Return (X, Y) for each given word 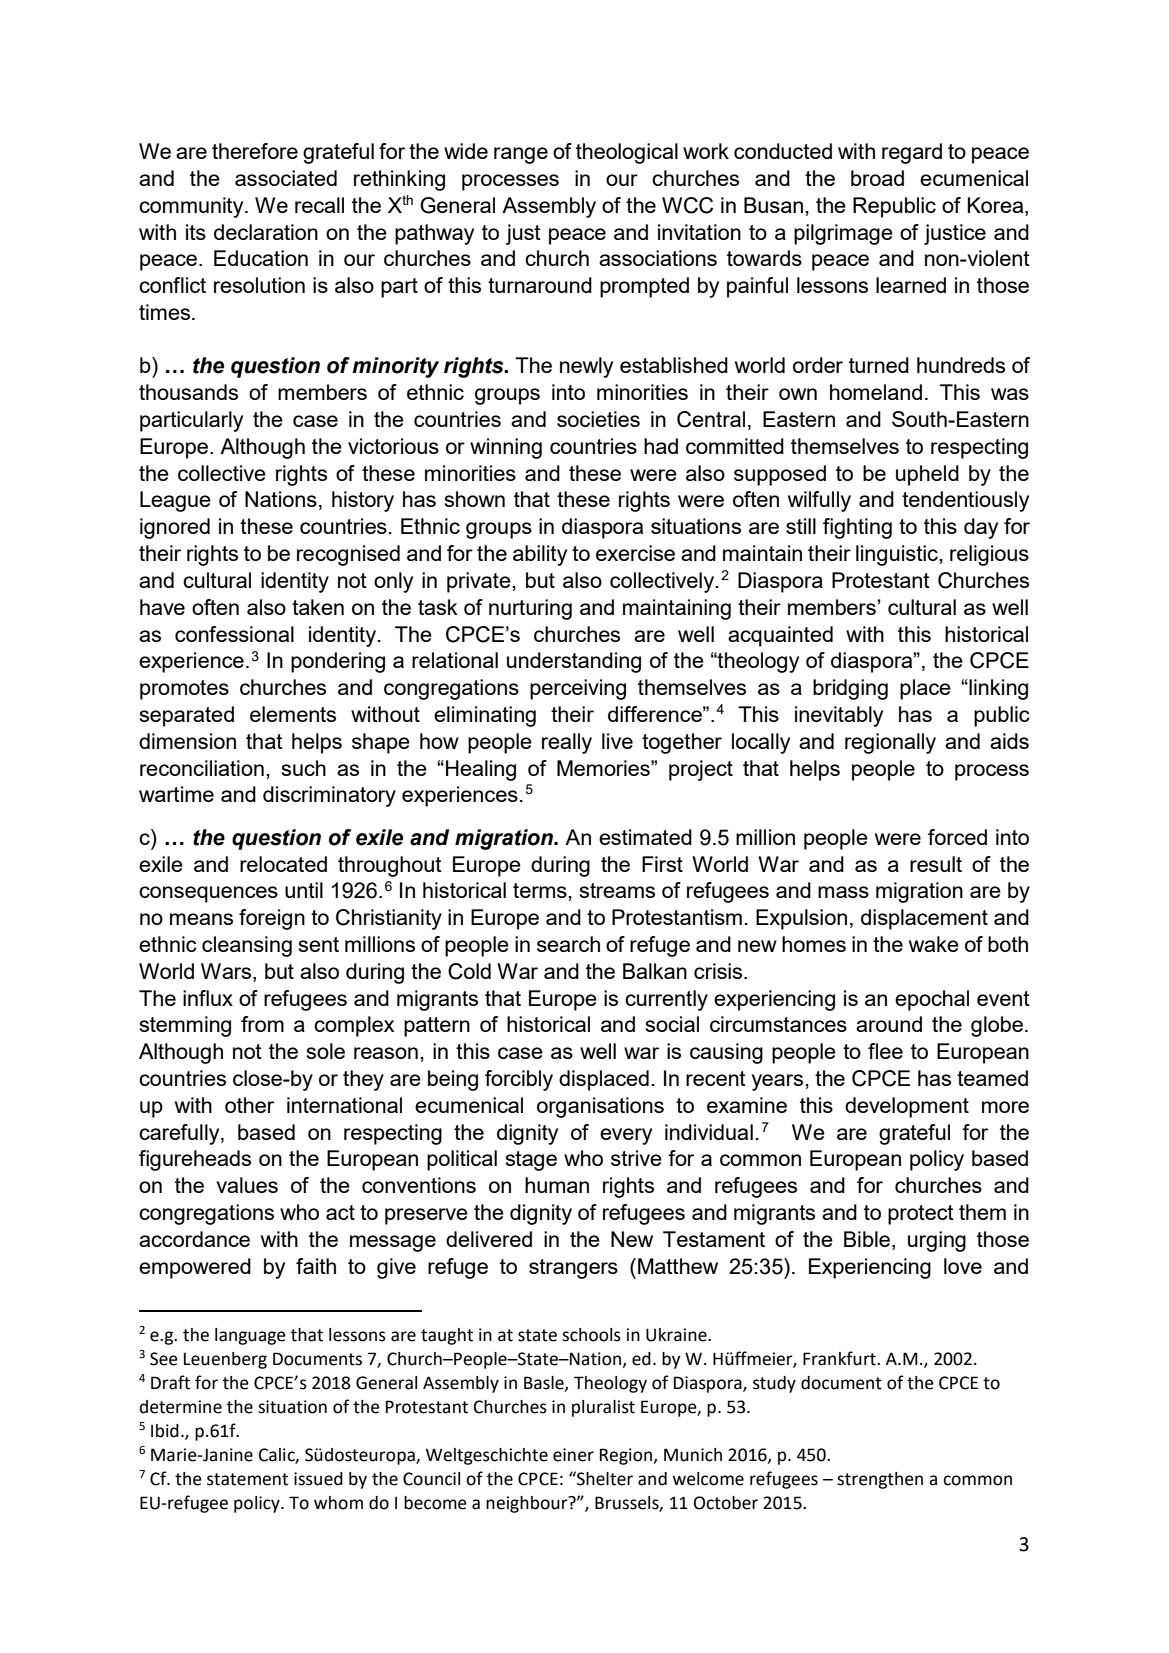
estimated (645, 837)
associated (286, 178)
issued (318, 1479)
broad (877, 178)
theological (627, 153)
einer (573, 1455)
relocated (283, 864)
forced (957, 837)
